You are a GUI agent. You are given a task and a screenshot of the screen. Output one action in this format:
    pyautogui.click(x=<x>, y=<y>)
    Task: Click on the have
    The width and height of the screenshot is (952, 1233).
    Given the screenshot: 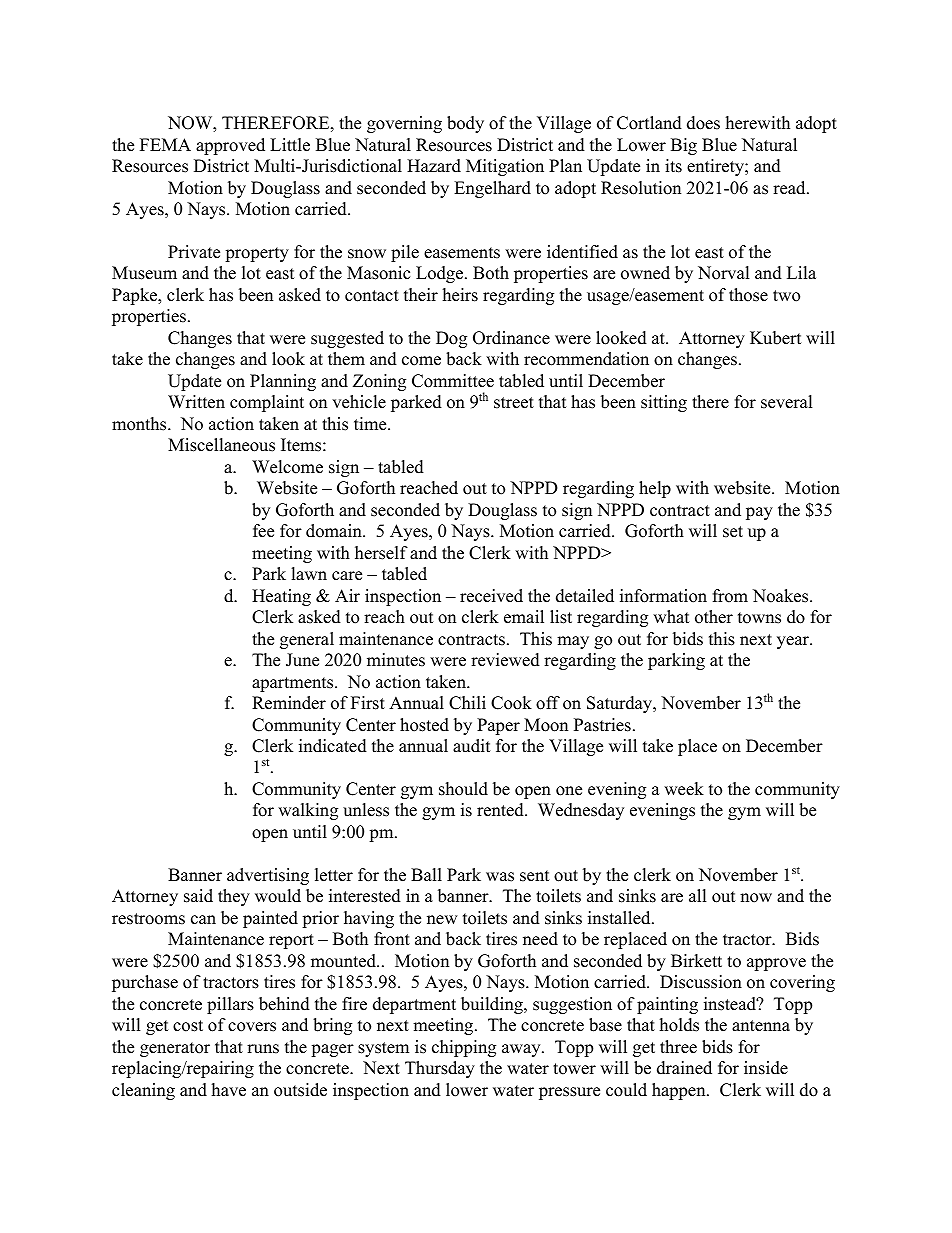 What is the action you would take?
    pyautogui.click(x=229, y=1090)
